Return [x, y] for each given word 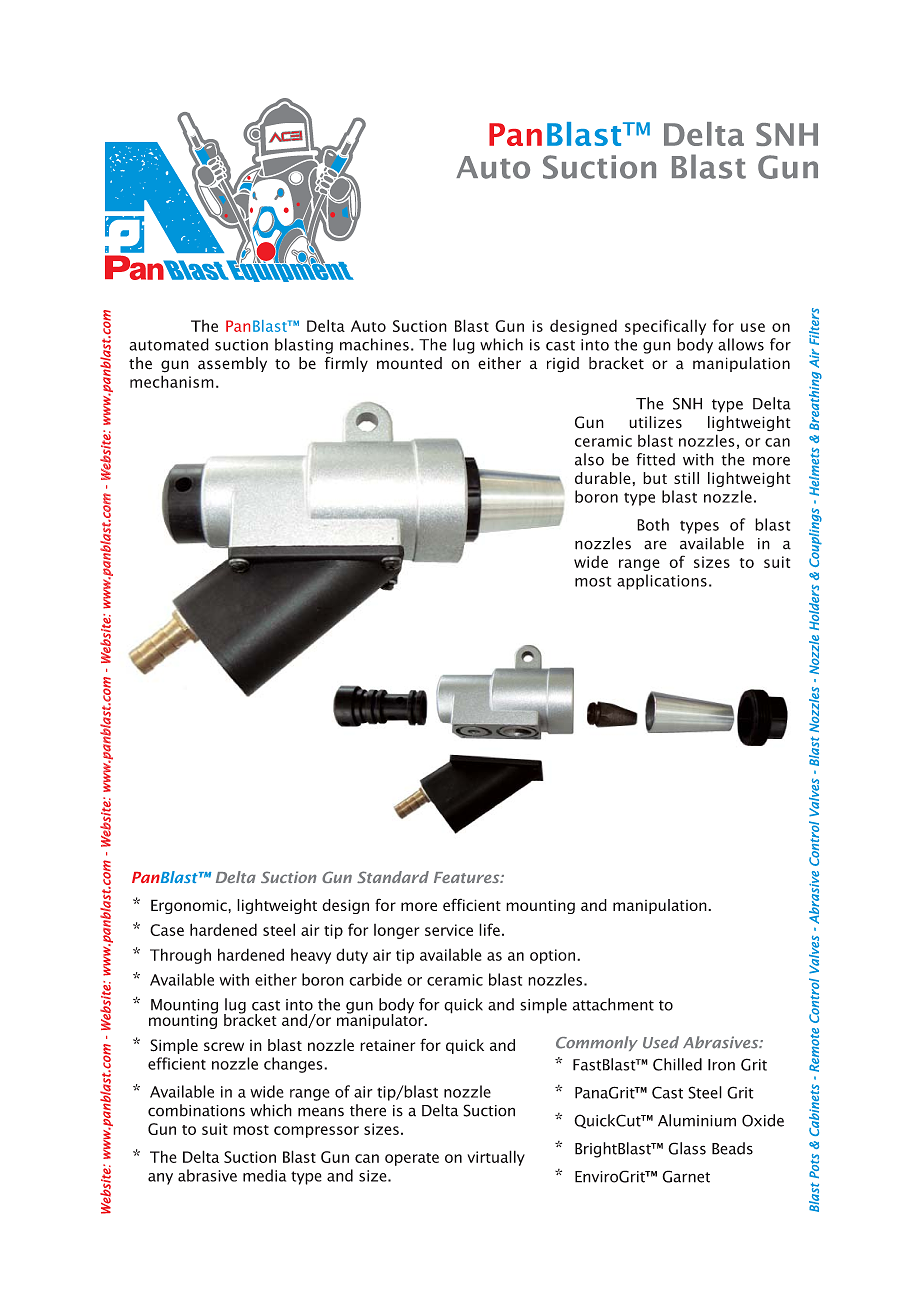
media [264, 1175]
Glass [687, 1148]
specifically [665, 327]
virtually [496, 1158]
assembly [232, 364]
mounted [409, 363]
